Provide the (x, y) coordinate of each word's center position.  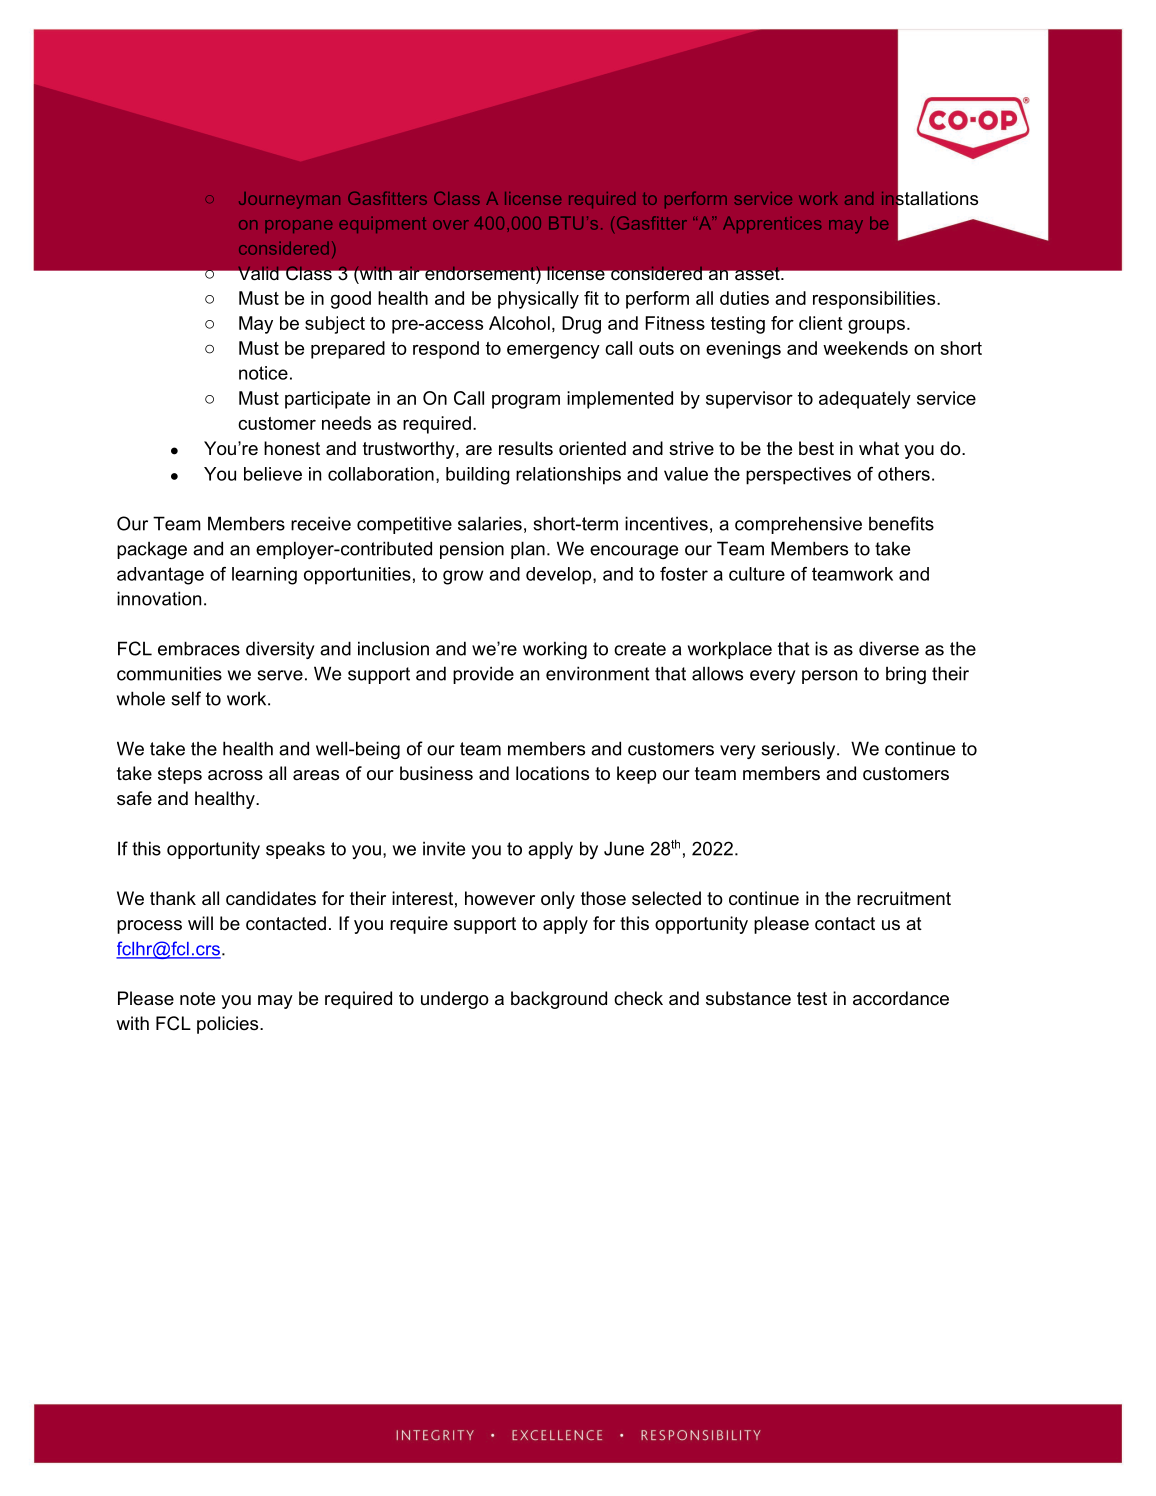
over (451, 225)
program (526, 401)
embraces (199, 648)
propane (298, 226)
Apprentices (772, 224)
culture (757, 574)
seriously (799, 750)
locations (552, 773)
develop (560, 576)
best (816, 448)
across (235, 775)
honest (292, 448)
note (197, 998)
